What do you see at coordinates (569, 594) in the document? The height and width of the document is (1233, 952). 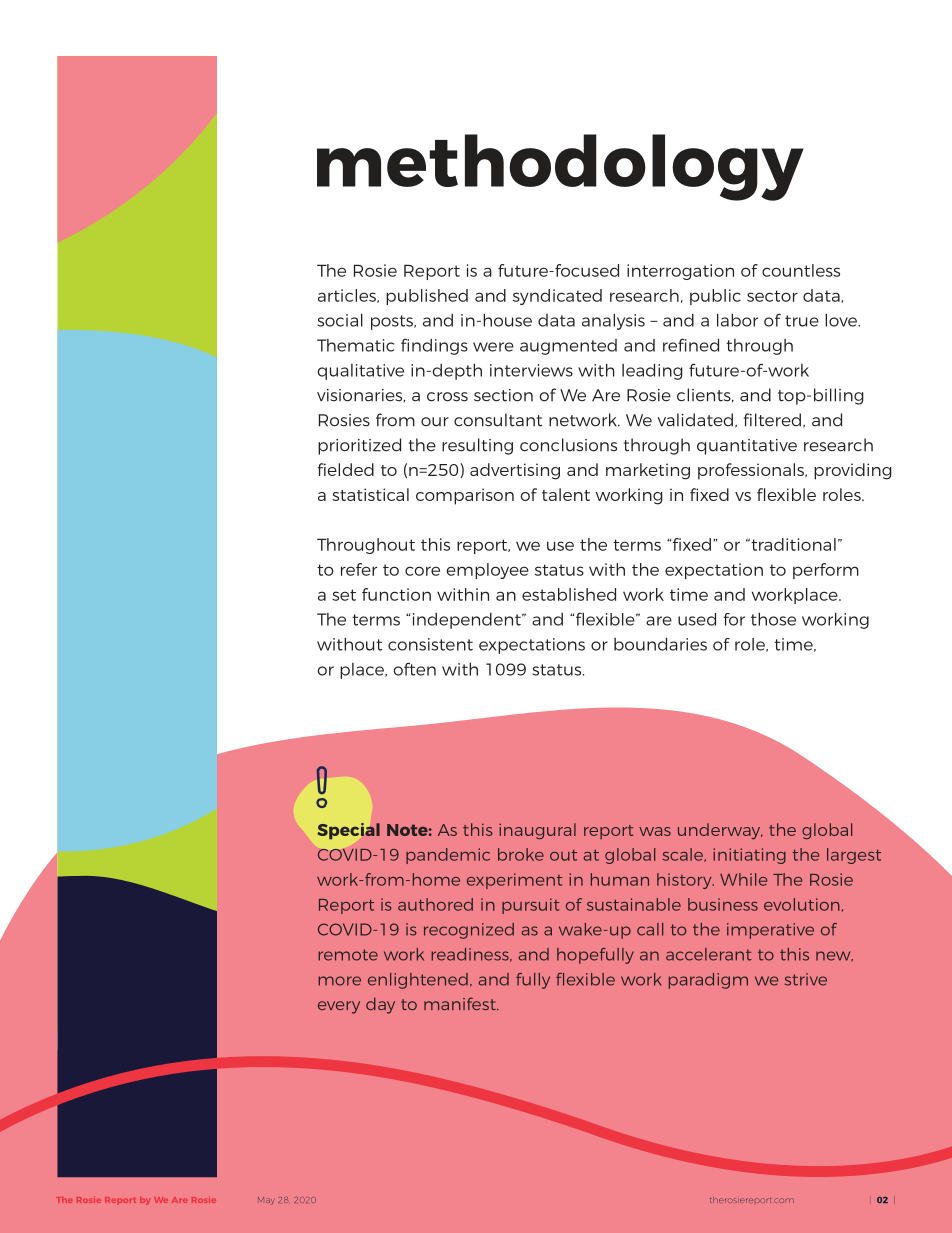 I see `established` at bounding box center [569, 594].
